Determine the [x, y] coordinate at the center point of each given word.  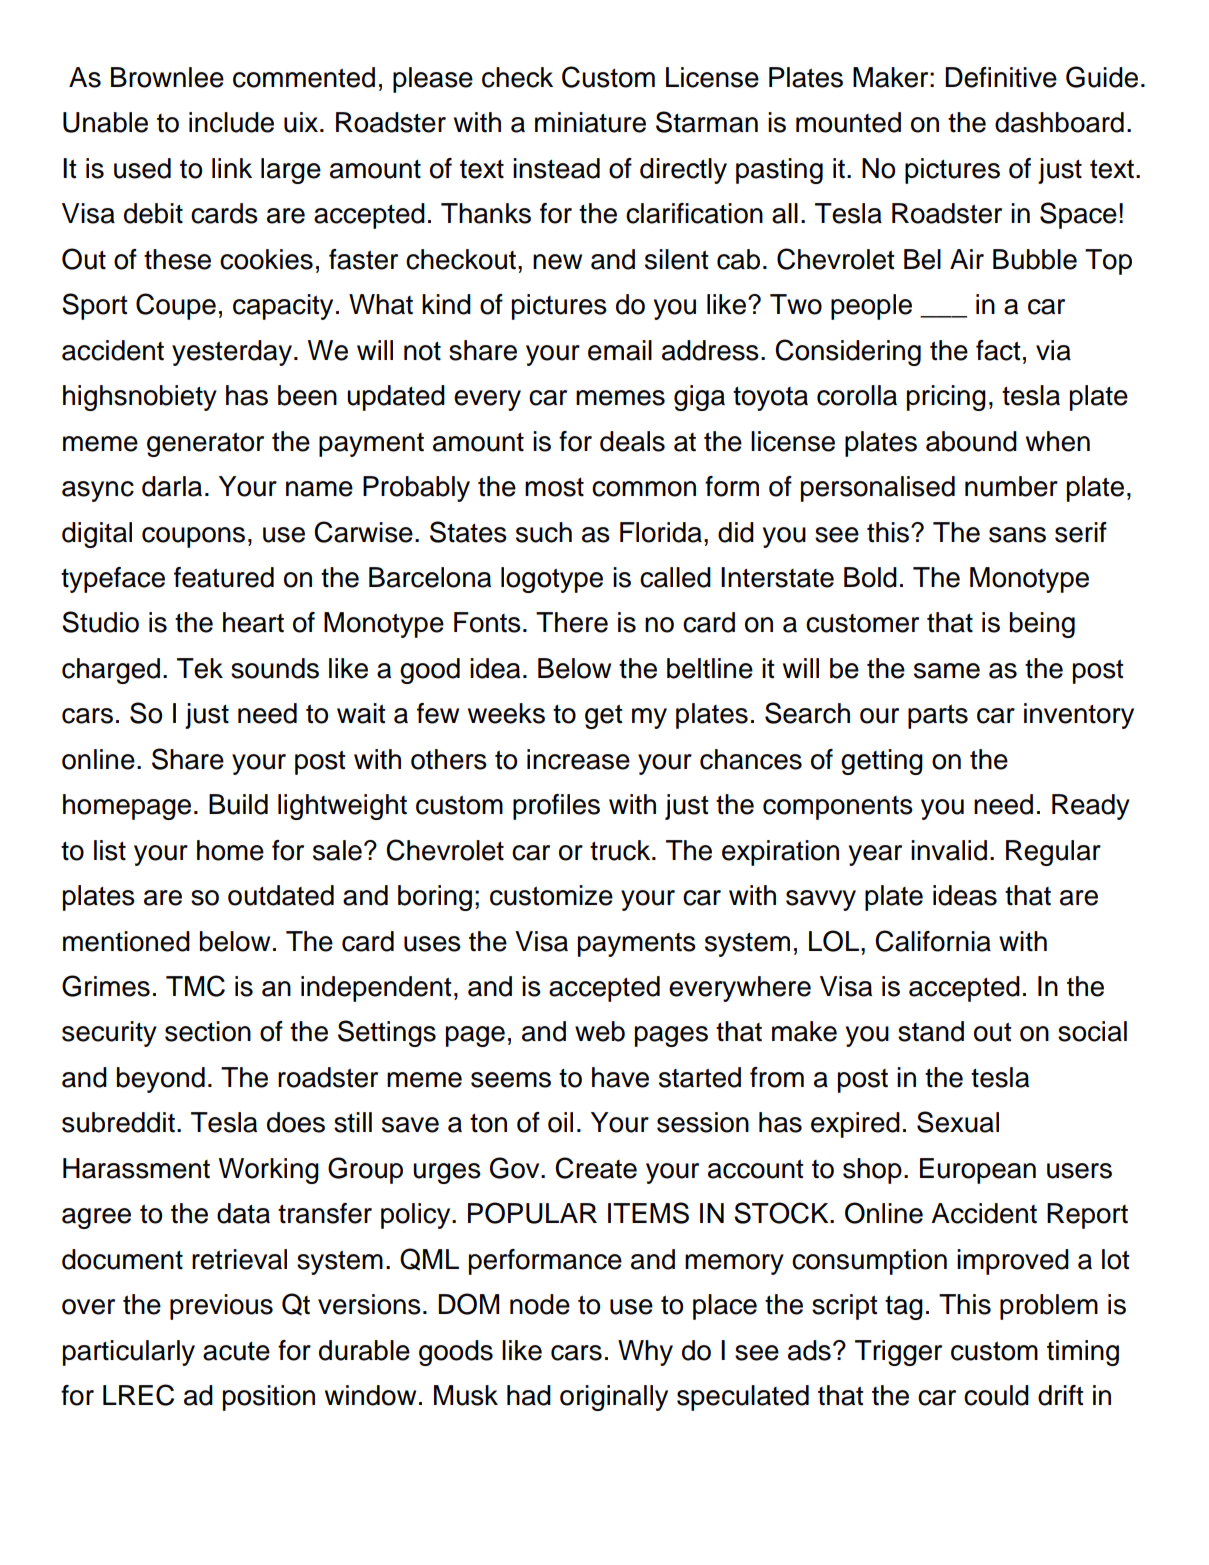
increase [578, 759]
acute [236, 1351]
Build [238, 804]
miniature [590, 122]
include [231, 122]
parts [938, 716]
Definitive [1001, 77]
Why [645, 1353]
